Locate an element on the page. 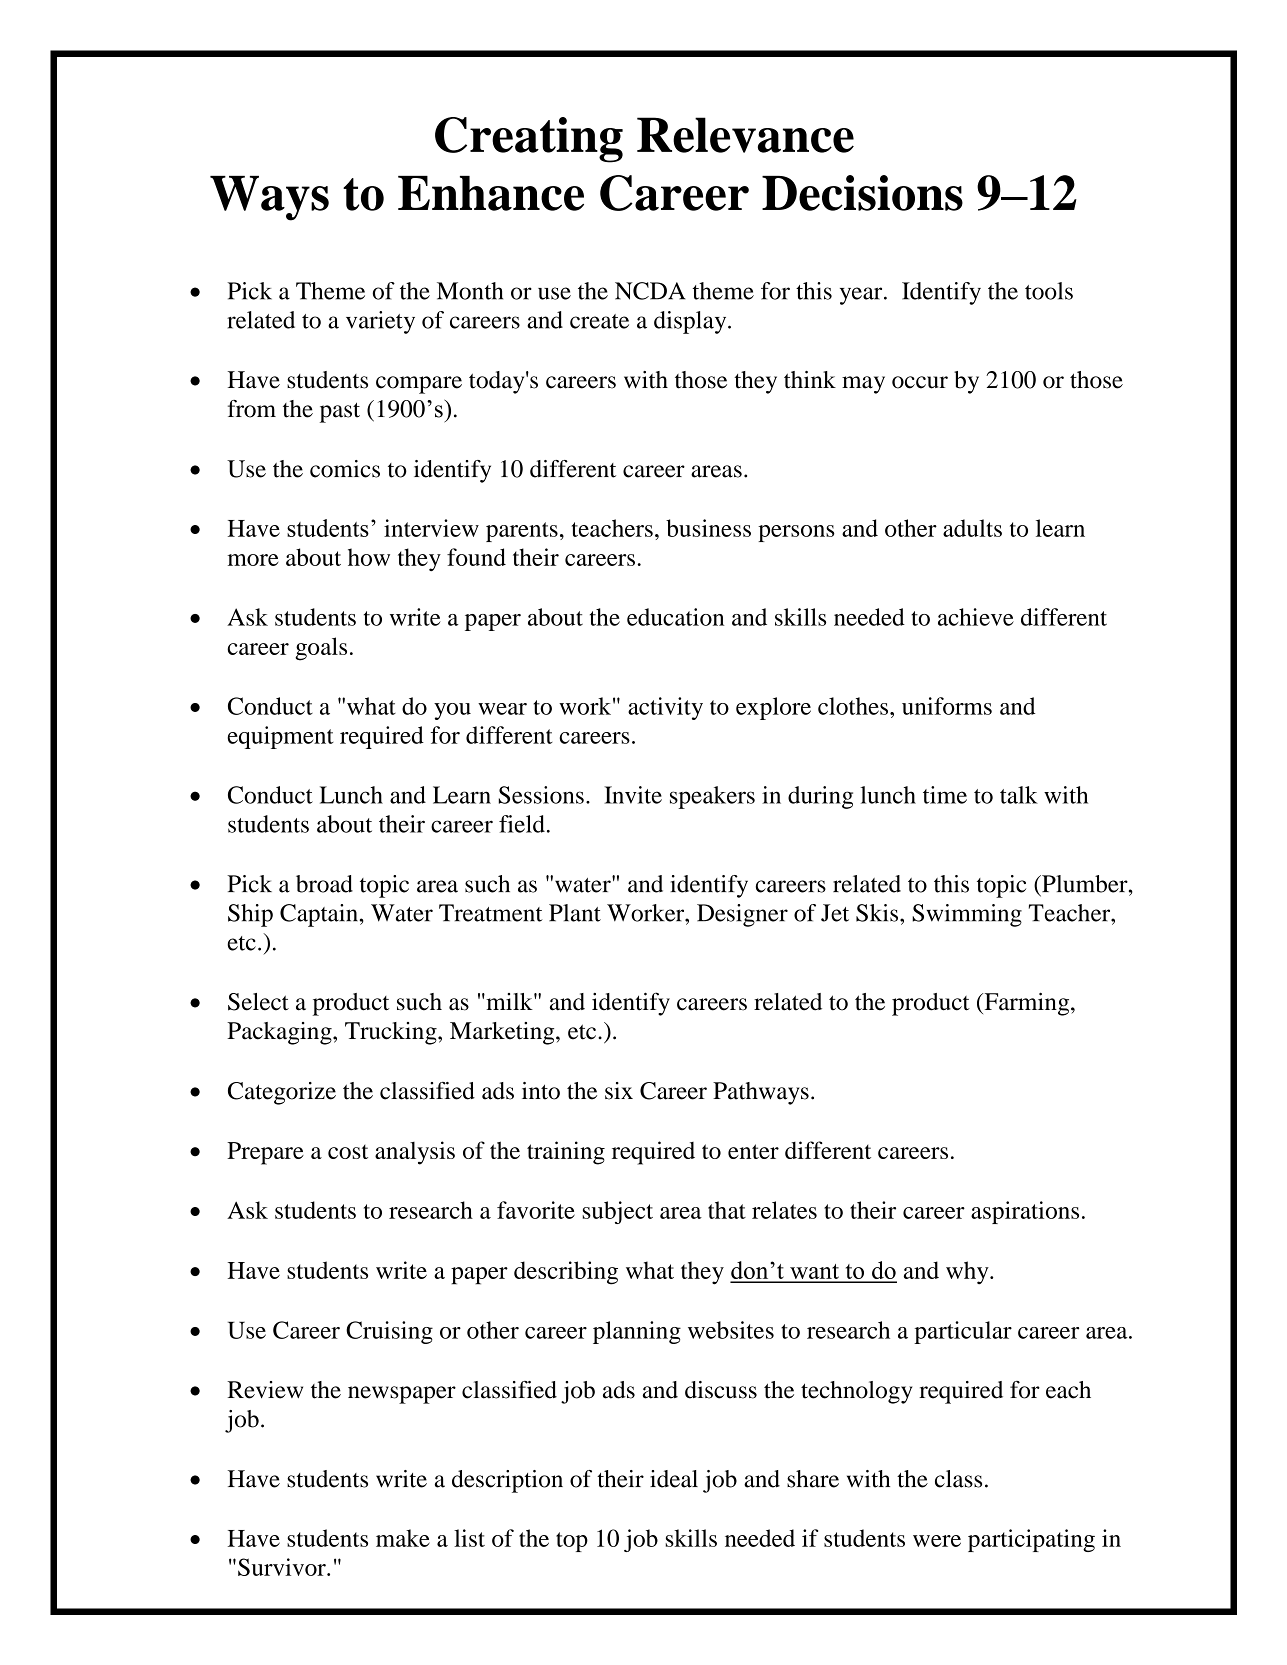  six is located at coordinates (619, 1091).
